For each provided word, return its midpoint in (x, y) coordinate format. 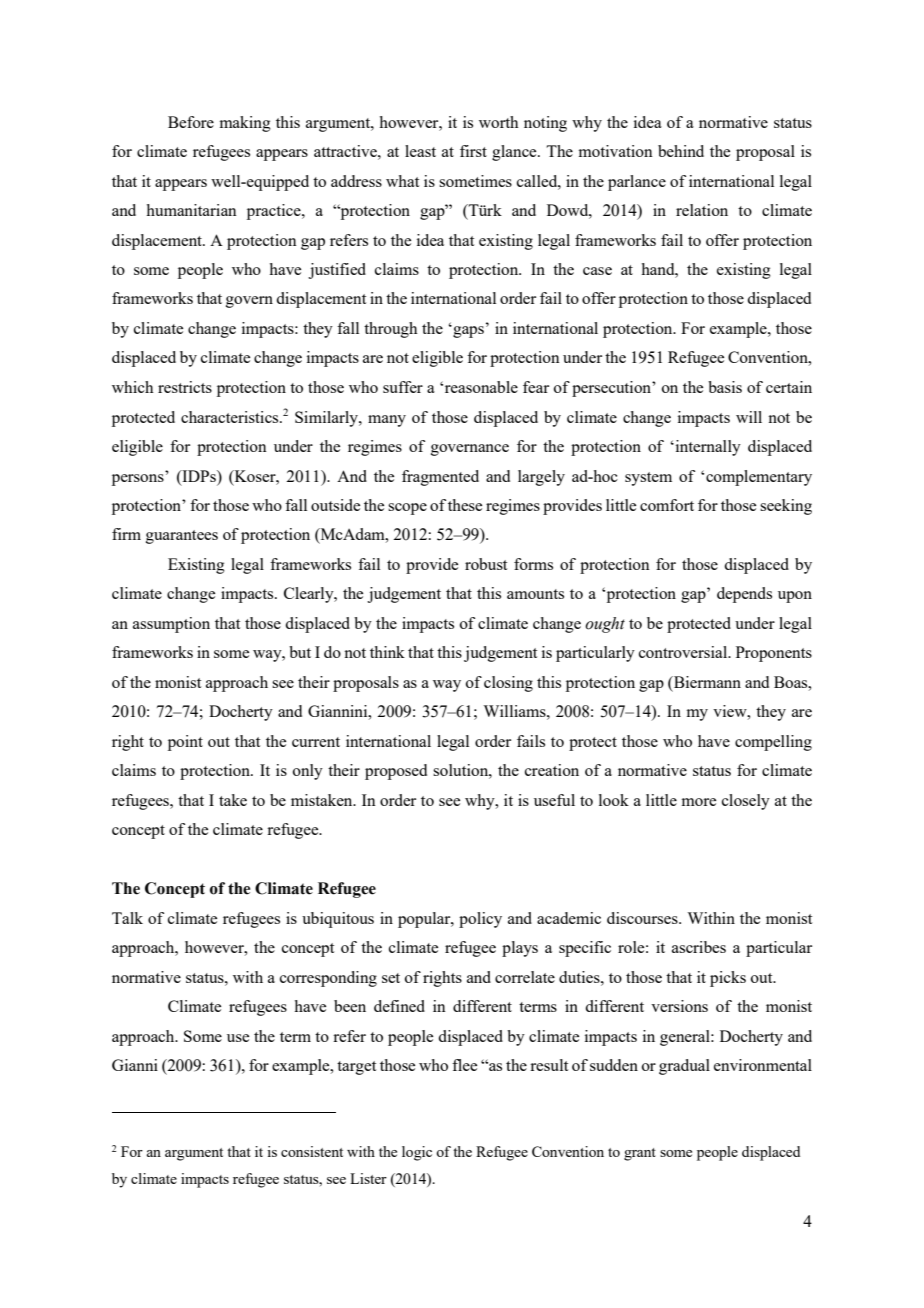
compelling (773, 743)
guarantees (182, 537)
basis (725, 387)
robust (486, 564)
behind (681, 151)
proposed (396, 772)
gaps (467, 331)
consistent (312, 1151)
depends (744, 595)
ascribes (699, 947)
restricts (185, 387)
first (473, 151)
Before (191, 122)
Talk (127, 918)
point (185, 743)
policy (480, 920)
